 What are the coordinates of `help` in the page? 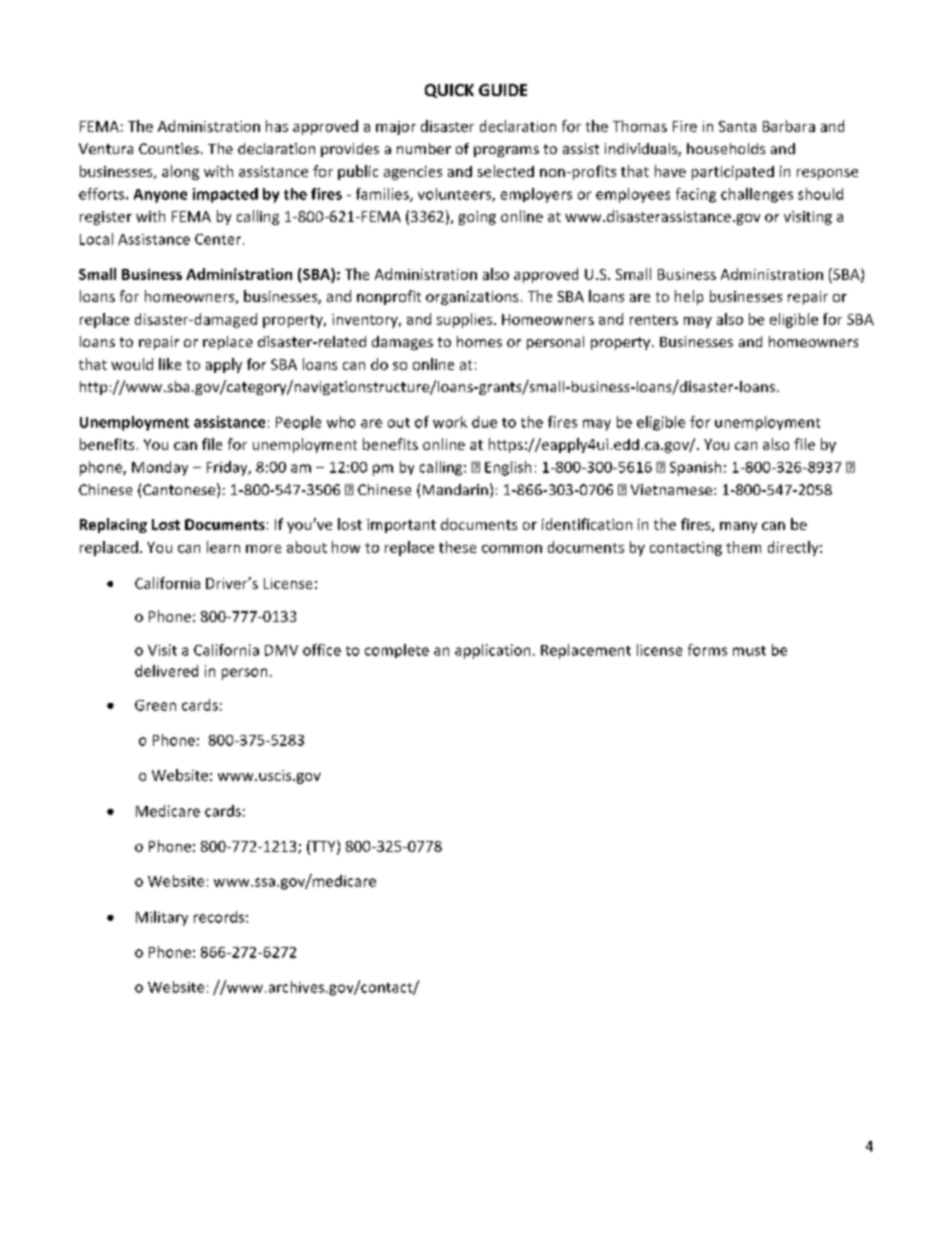 It's located at (689, 297).
